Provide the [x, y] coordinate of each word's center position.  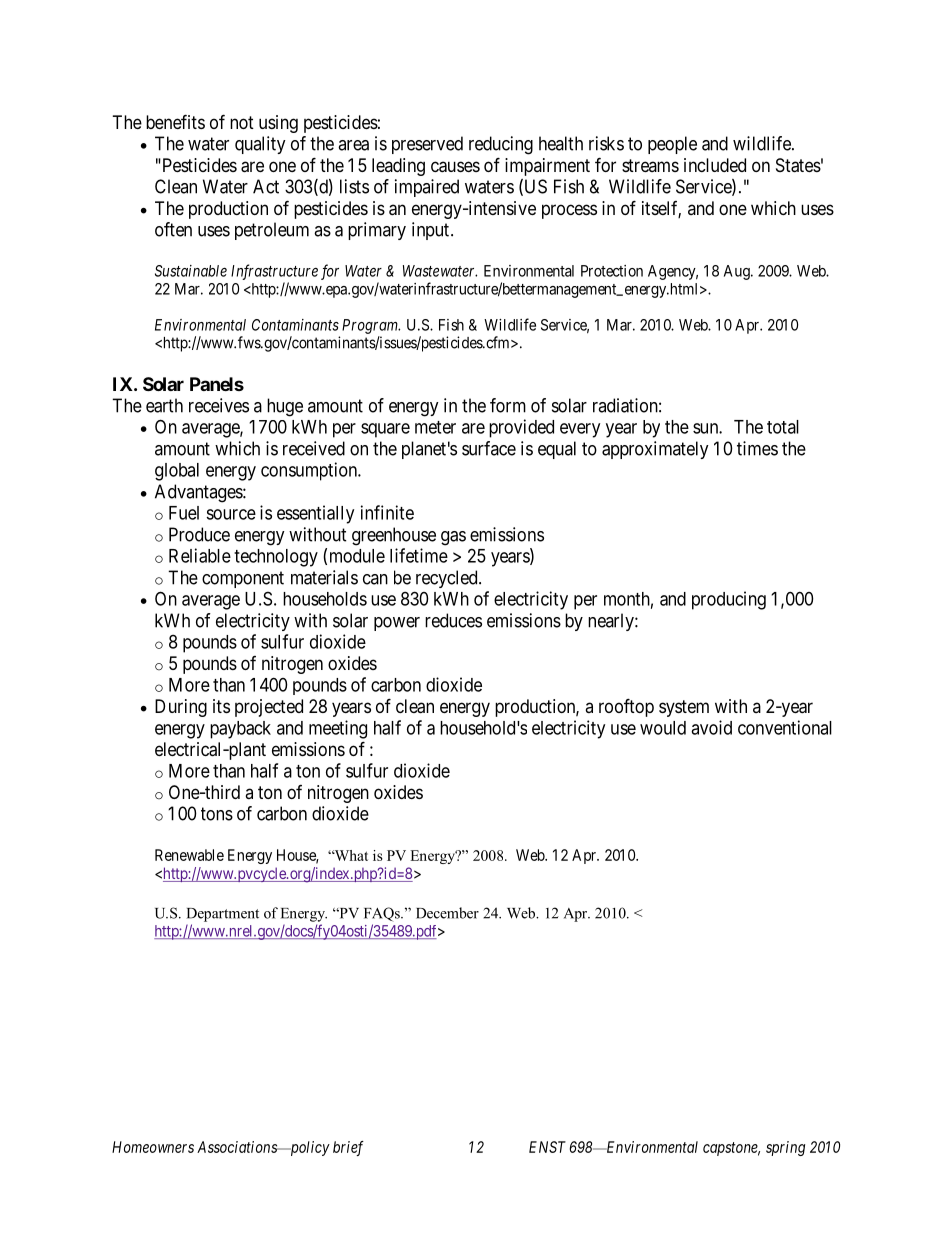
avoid [711, 727]
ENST [547, 1147]
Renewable [189, 855]
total [783, 427]
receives [219, 405]
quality [260, 145]
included [715, 165]
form [508, 405]
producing [729, 600]
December [447, 913]
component [243, 579]
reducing [501, 145]
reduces [453, 620]
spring [785, 1148]
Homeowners [153, 1147]
